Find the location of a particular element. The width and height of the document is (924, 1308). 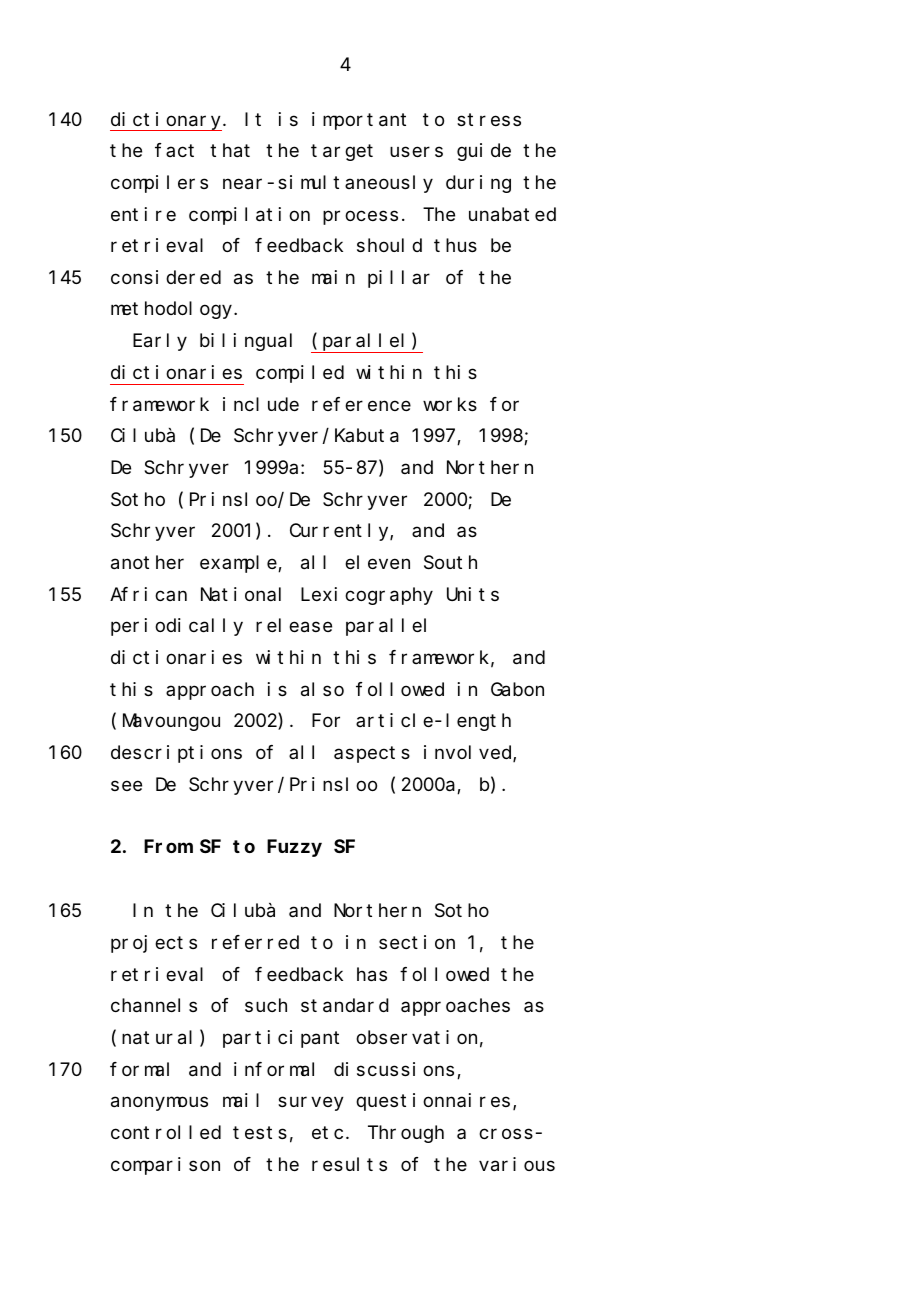

guide is located at coordinates (484, 152).
